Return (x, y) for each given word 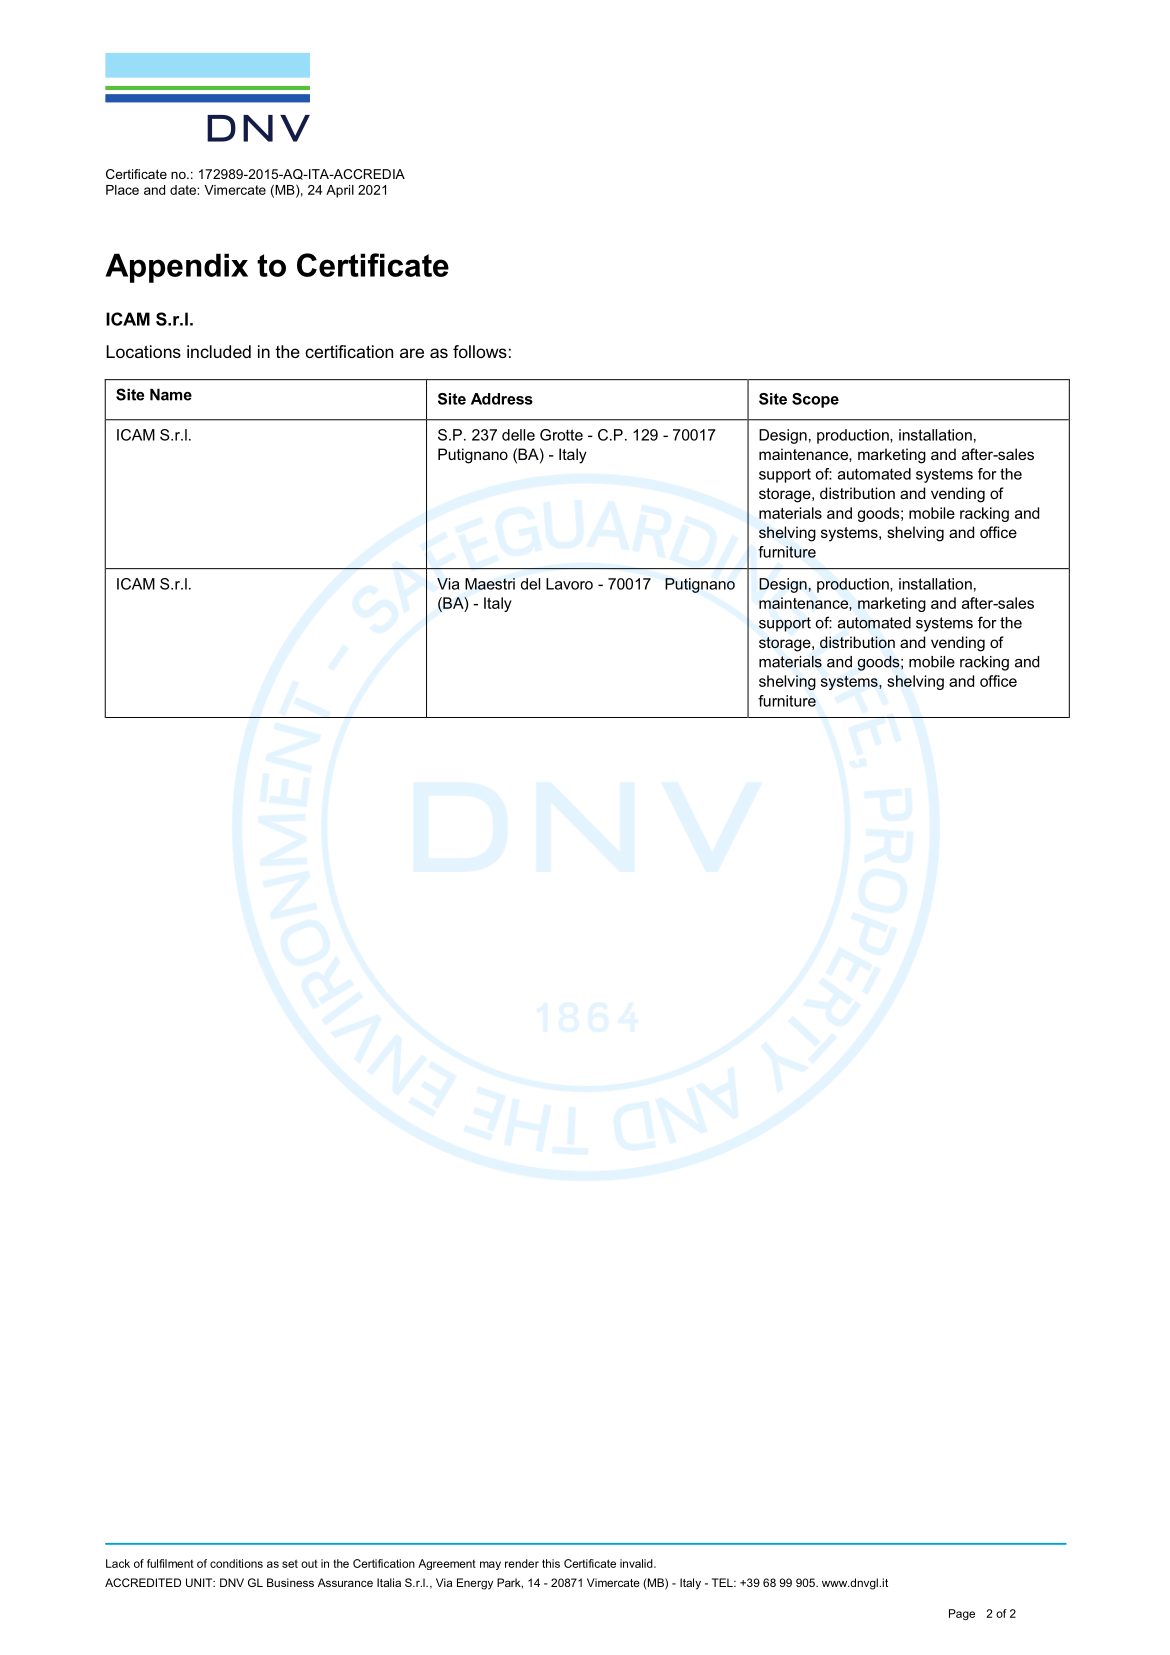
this (551, 1563)
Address (502, 399)
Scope (815, 400)
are (412, 353)
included (219, 351)
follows (480, 351)
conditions (236, 1563)
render (522, 1563)
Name (171, 394)
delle (518, 435)
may (490, 1565)
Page (962, 1614)
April (340, 191)
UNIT (200, 1582)
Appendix (176, 268)
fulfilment (170, 1563)
